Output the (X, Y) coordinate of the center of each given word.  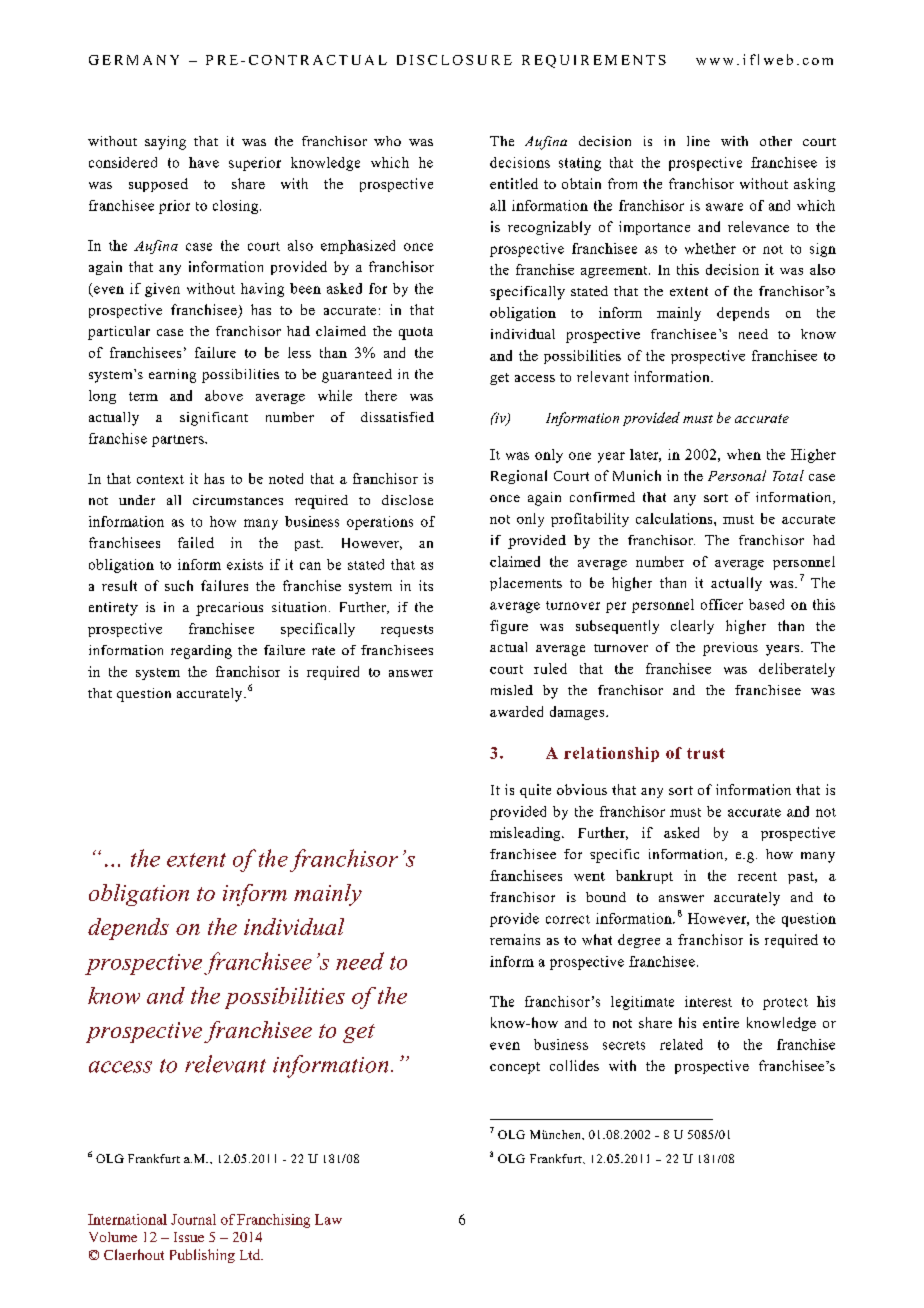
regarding (201, 652)
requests (407, 631)
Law (328, 1219)
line (698, 141)
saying (165, 143)
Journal (193, 1219)
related (681, 1044)
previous (730, 649)
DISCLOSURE (454, 60)
